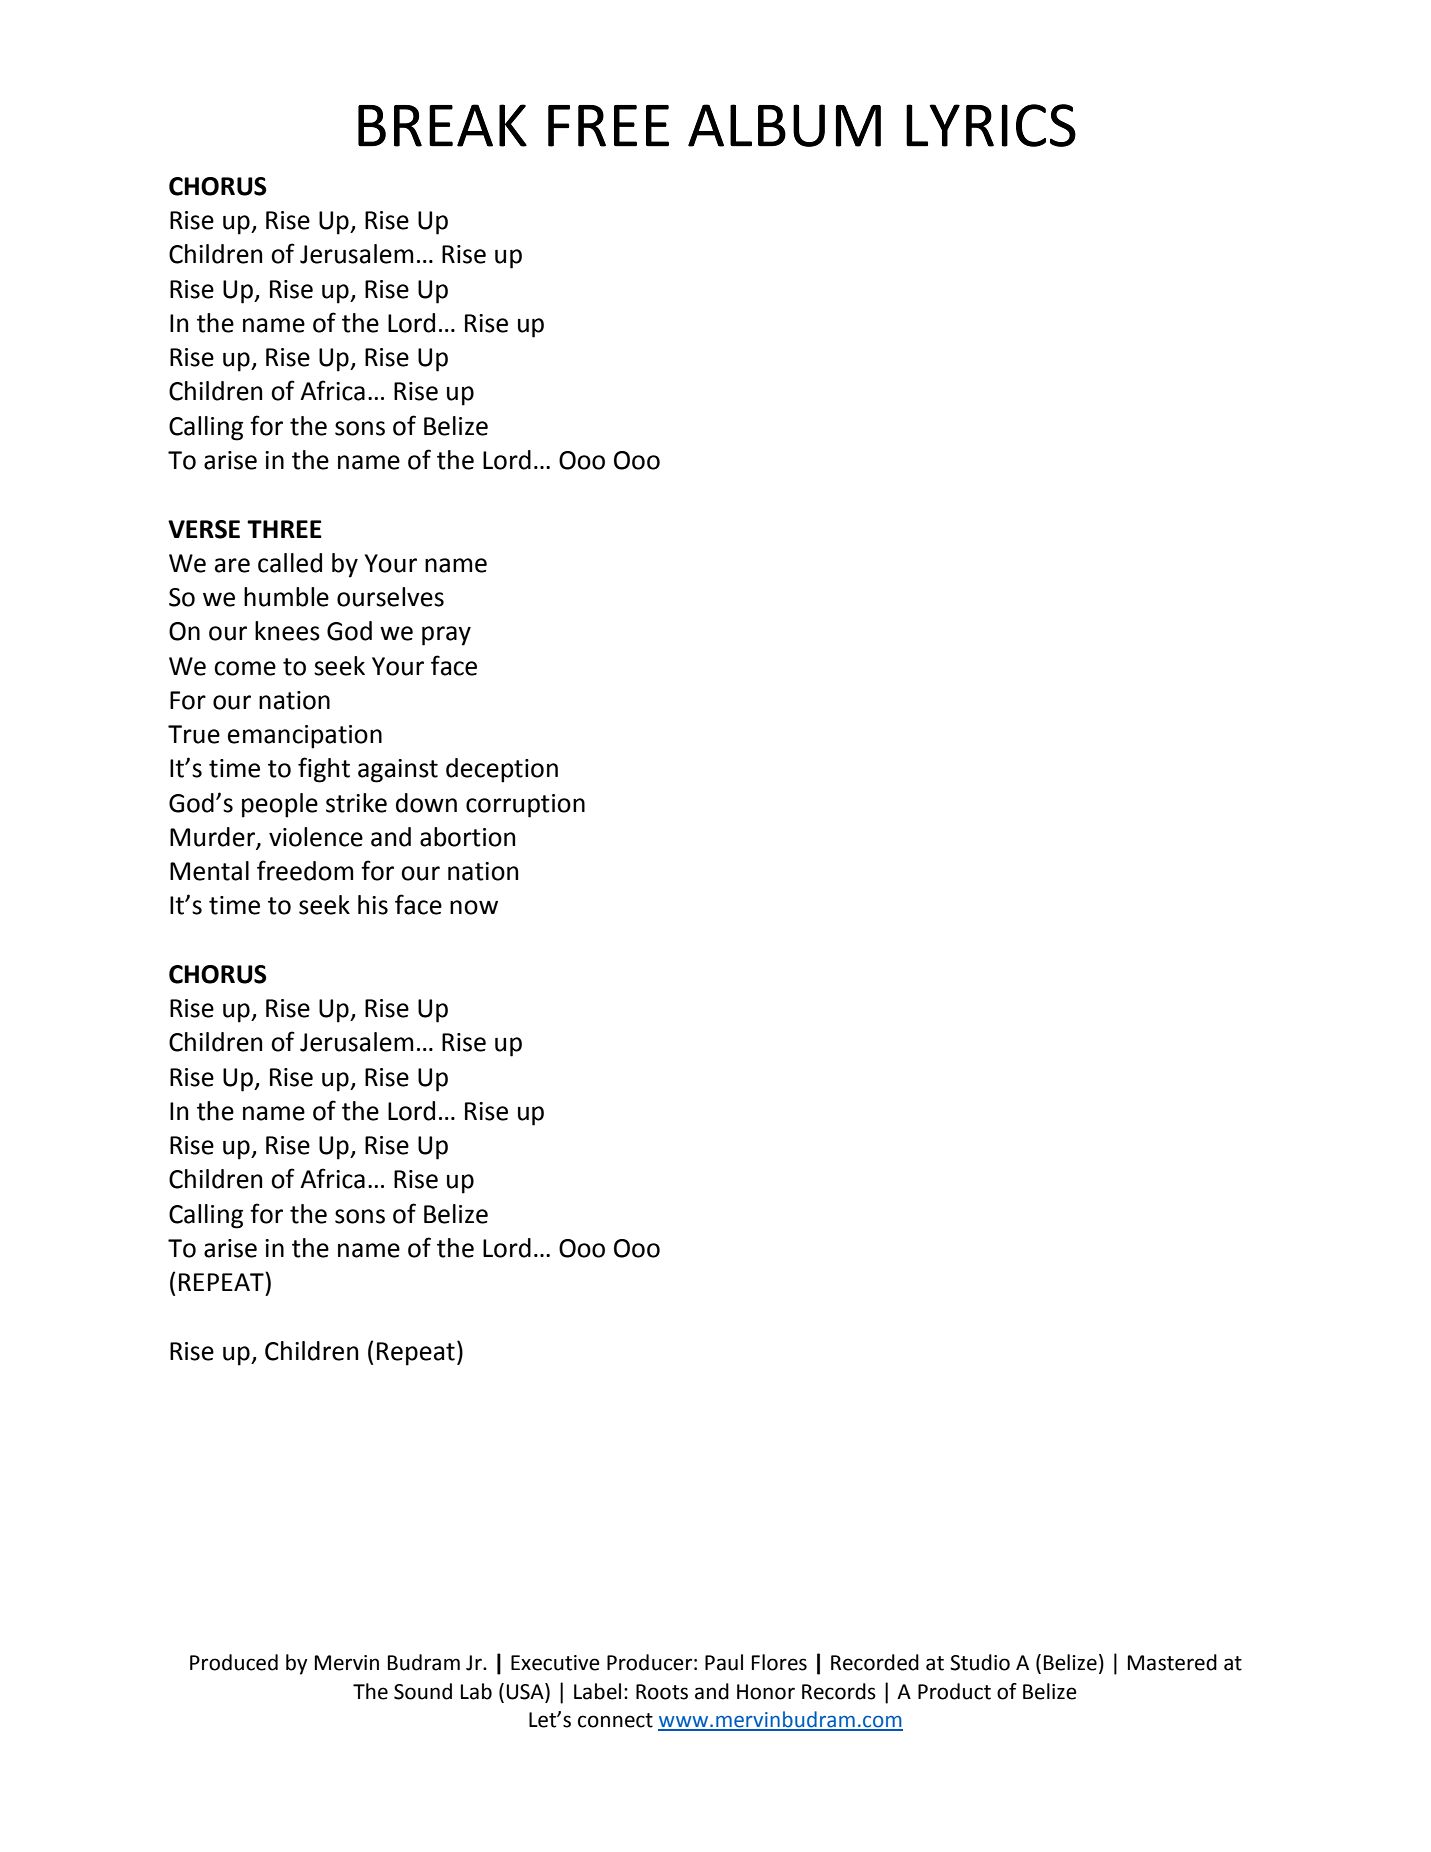 This screenshot has height=1852, width=1431. What do you see at coordinates (525, 806) in the screenshot?
I see `corruption` at bounding box center [525, 806].
